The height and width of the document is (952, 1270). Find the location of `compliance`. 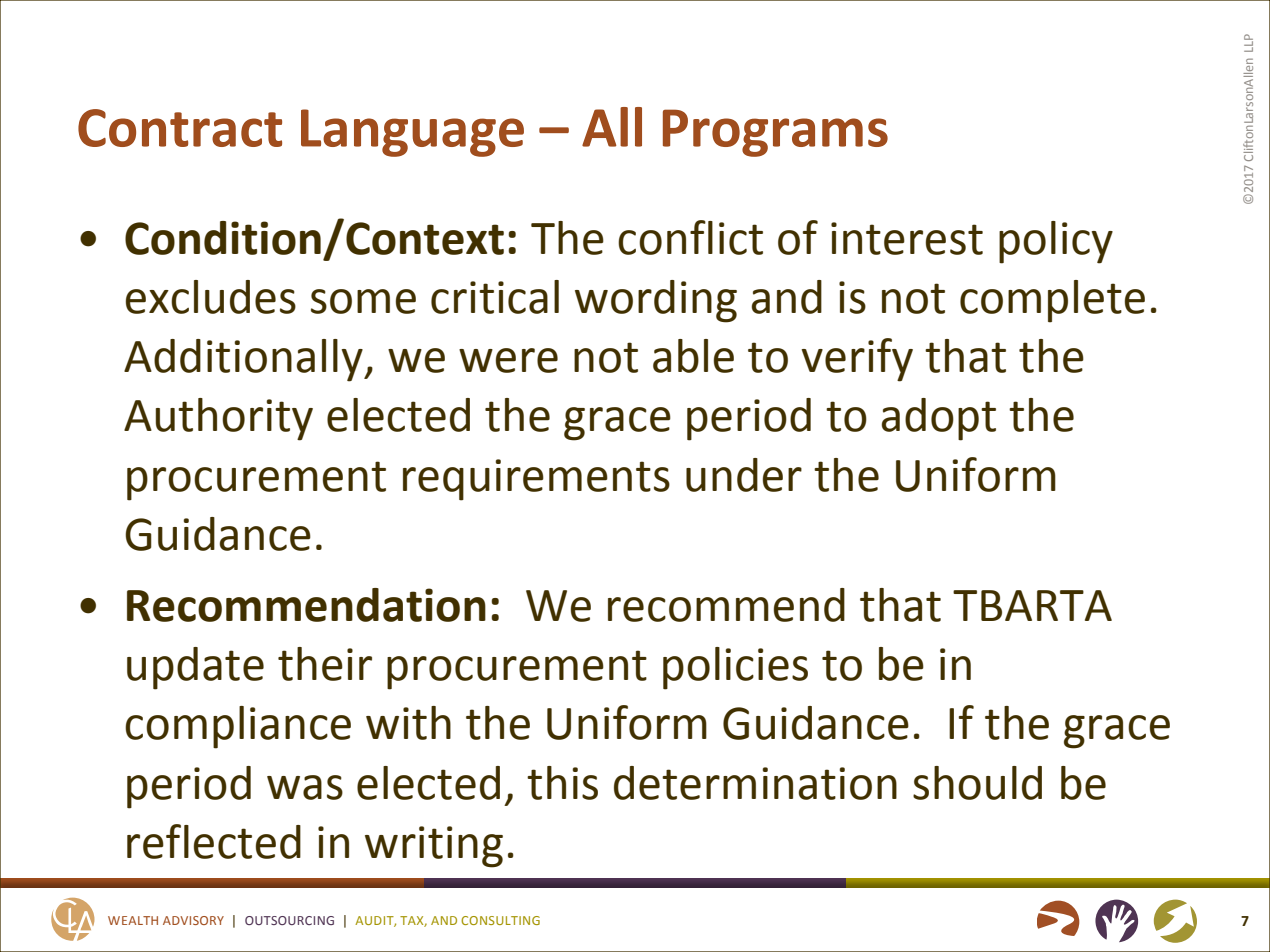

compliance is located at coordinates (238, 727).
